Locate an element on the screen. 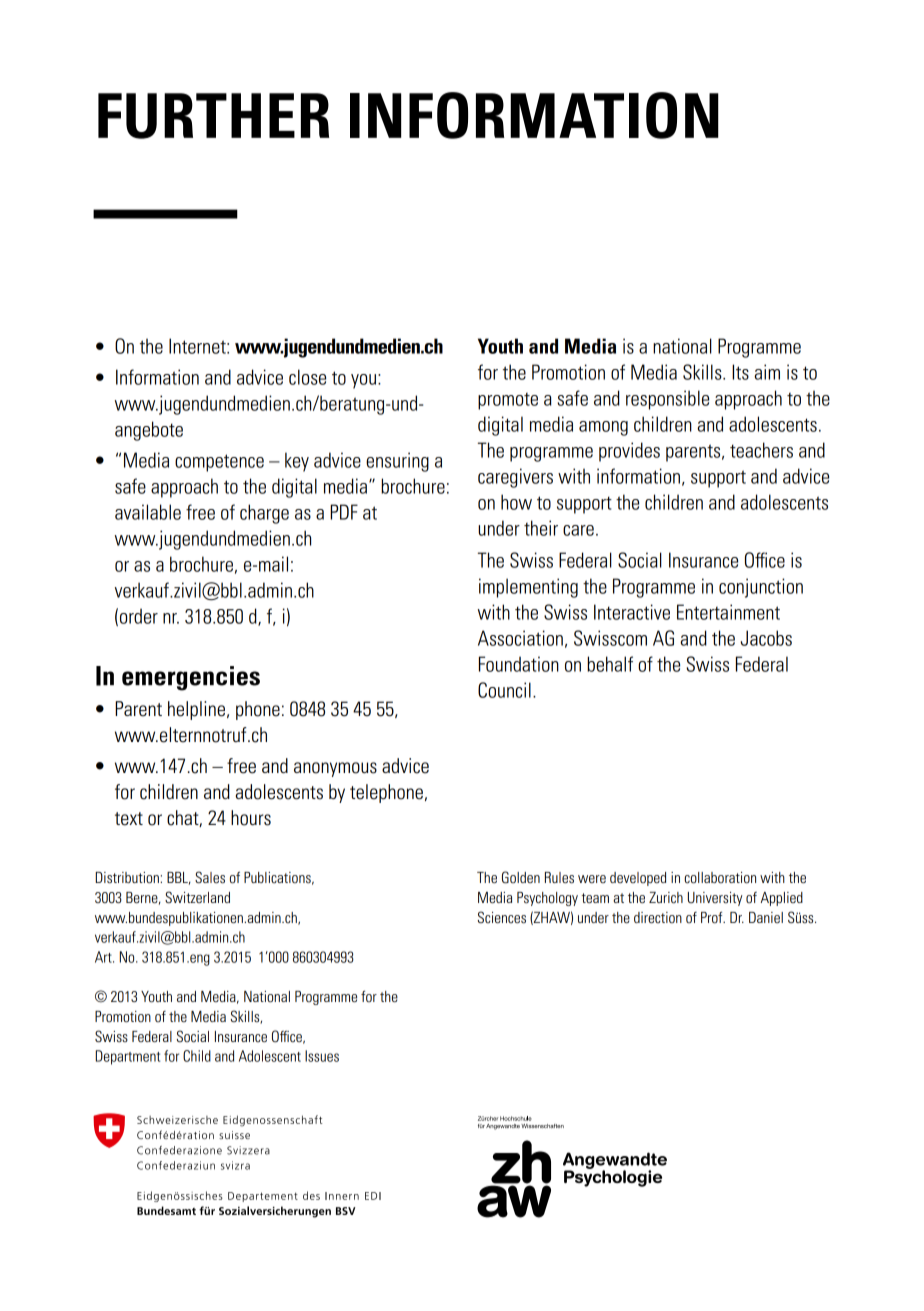  implementing is located at coordinates (528, 588).
